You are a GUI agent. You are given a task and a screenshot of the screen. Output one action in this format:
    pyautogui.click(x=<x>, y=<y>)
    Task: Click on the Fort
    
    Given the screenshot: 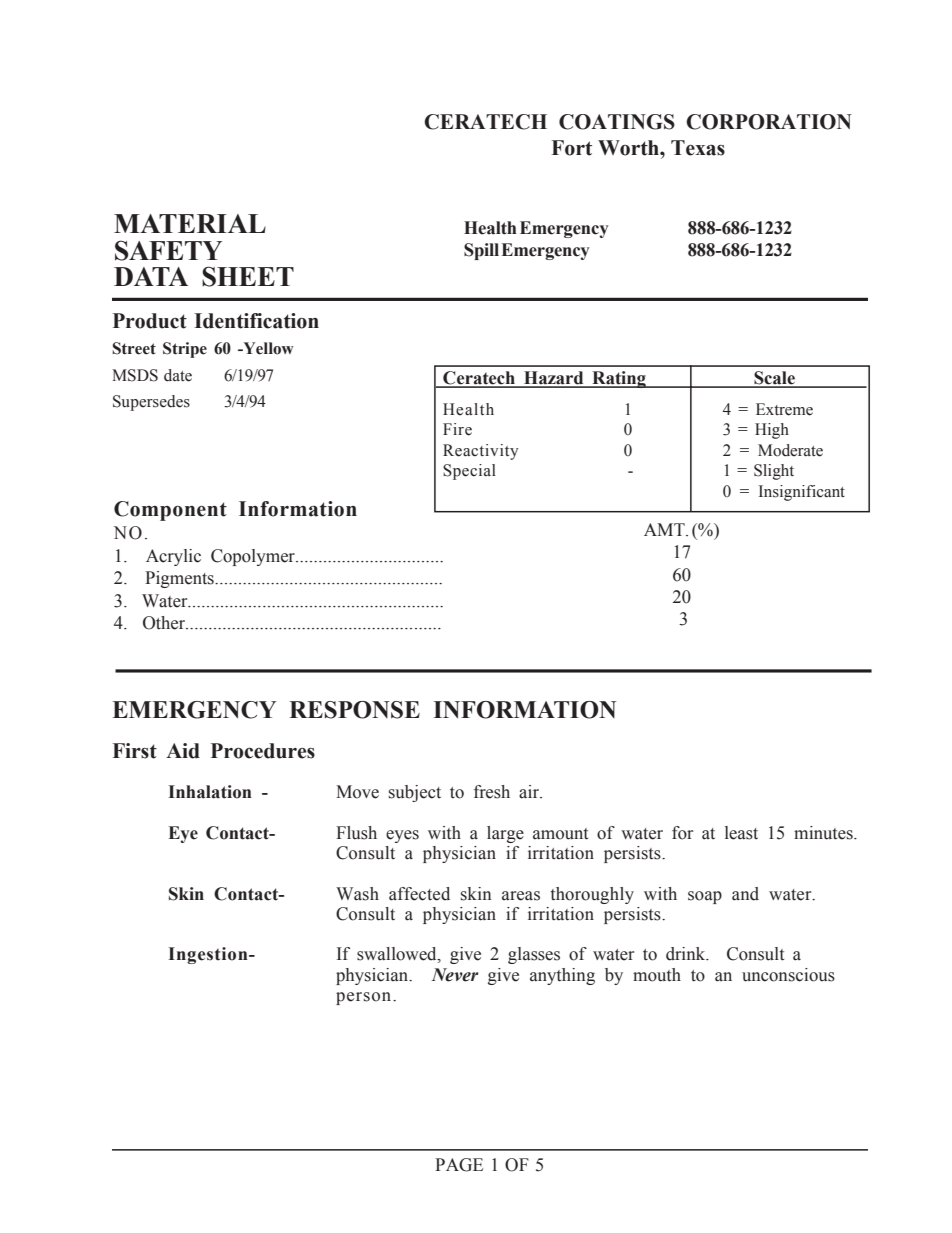 What is the action you would take?
    pyautogui.click(x=572, y=148)
